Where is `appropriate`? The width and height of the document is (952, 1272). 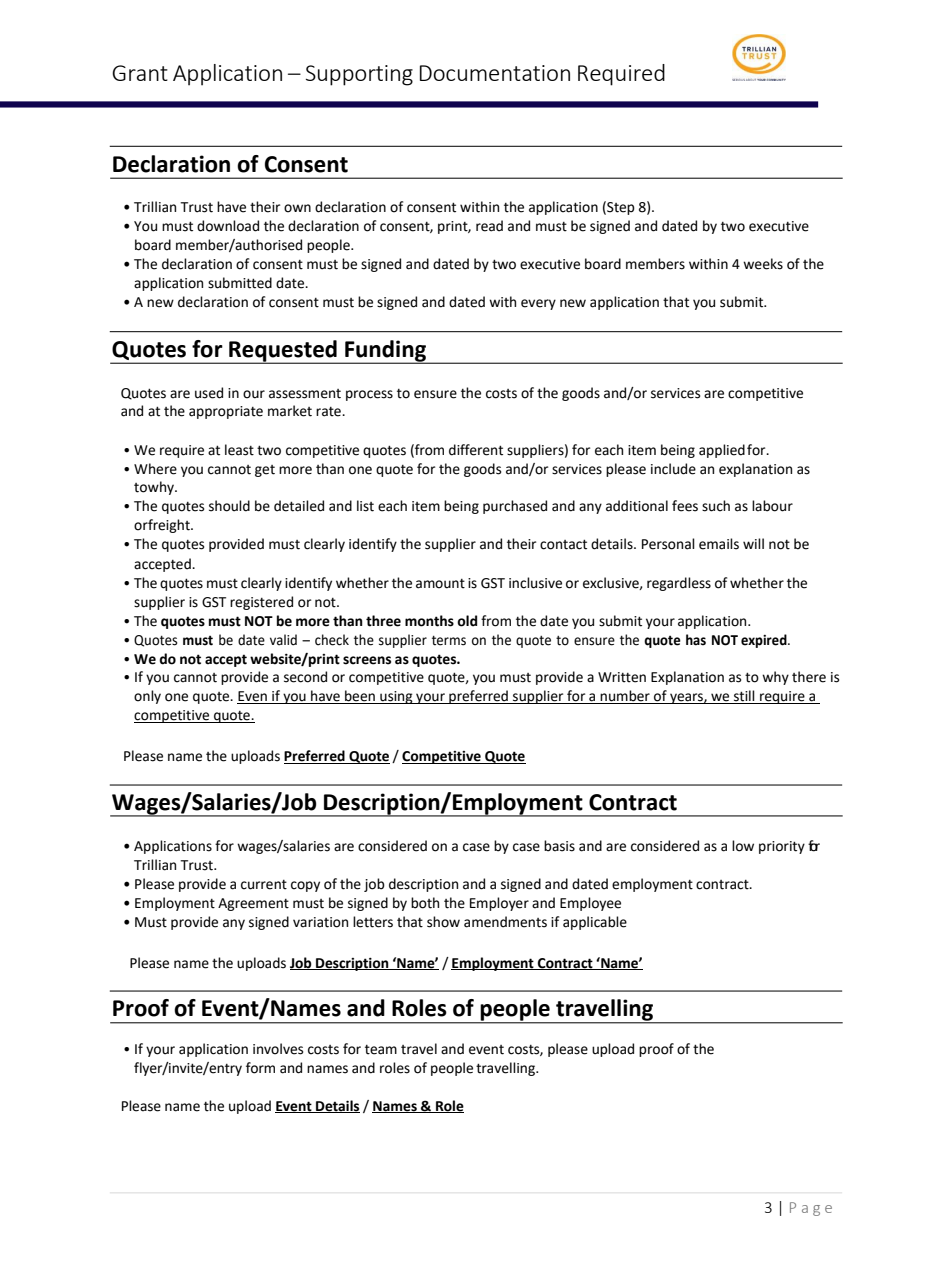 appropriate is located at coordinates (226, 412).
